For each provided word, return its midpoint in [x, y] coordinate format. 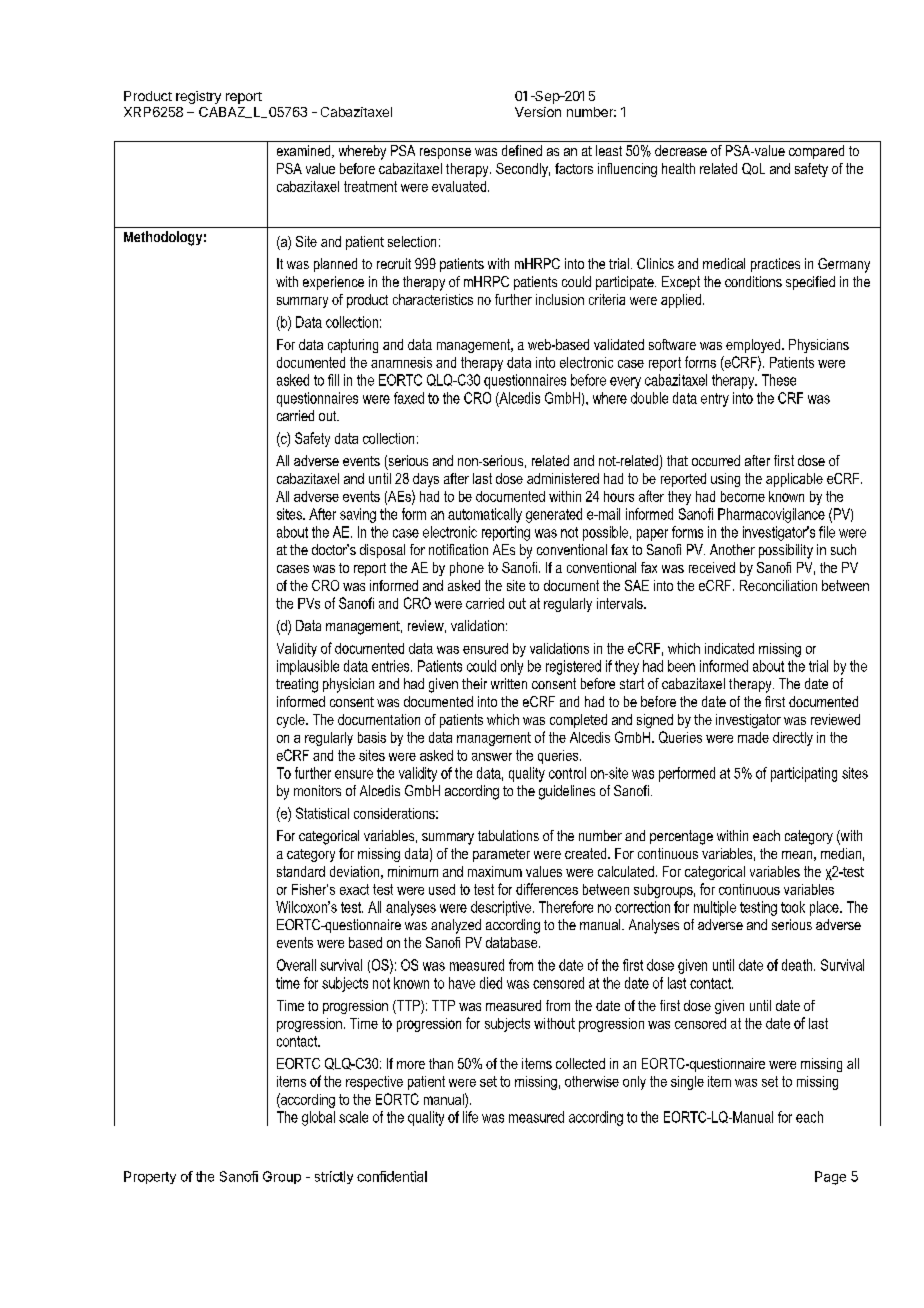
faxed [409, 398]
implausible [308, 667]
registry [198, 97]
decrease [681, 150]
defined [522, 150]
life [470, 1117]
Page [830, 1178]
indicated [729, 648]
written [509, 683]
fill [333, 380]
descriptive [501, 908]
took [793, 907]
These [779, 380]
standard [301, 871]
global [318, 1118]
